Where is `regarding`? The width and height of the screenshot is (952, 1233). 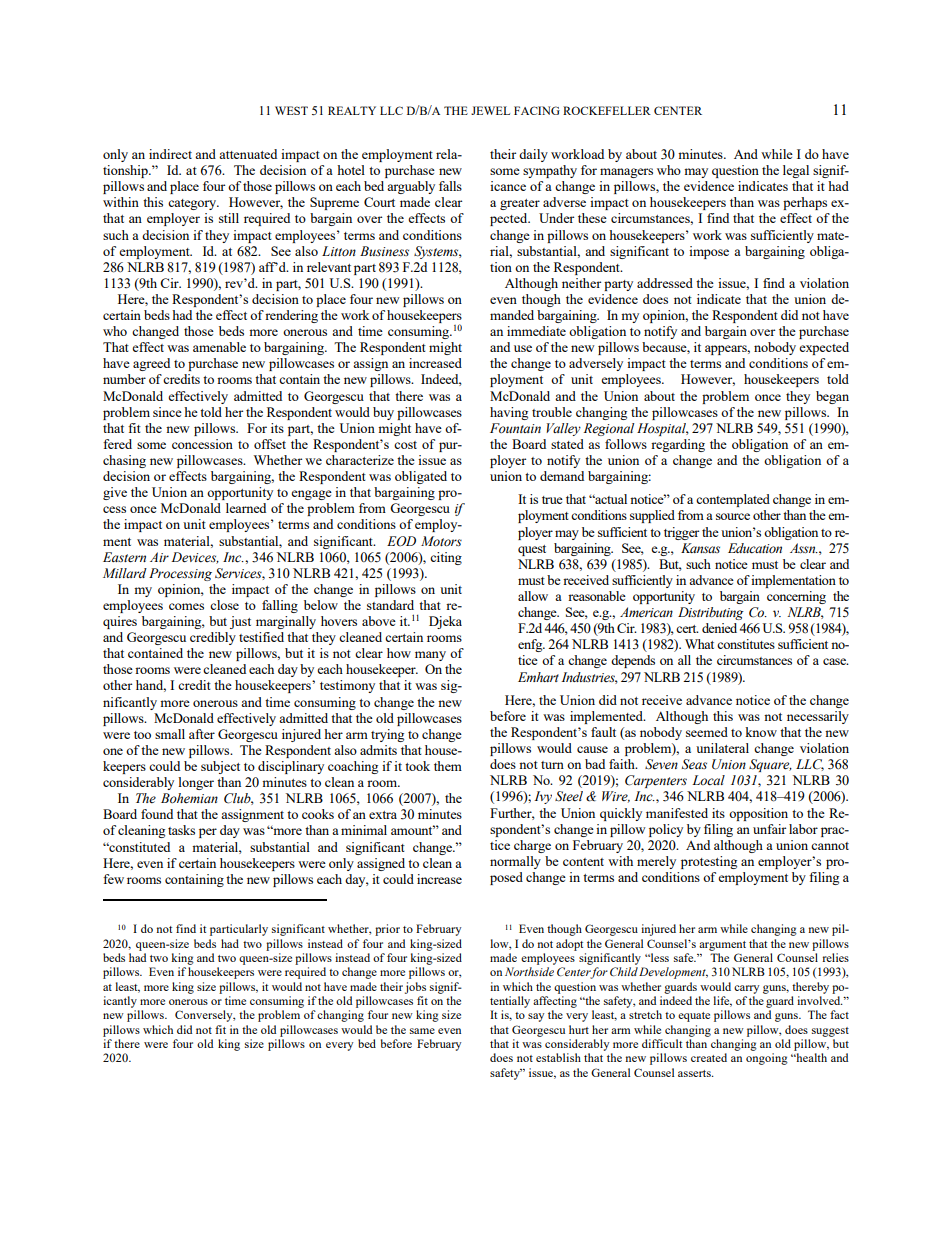 regarding is located at coordinates (678, 445).
